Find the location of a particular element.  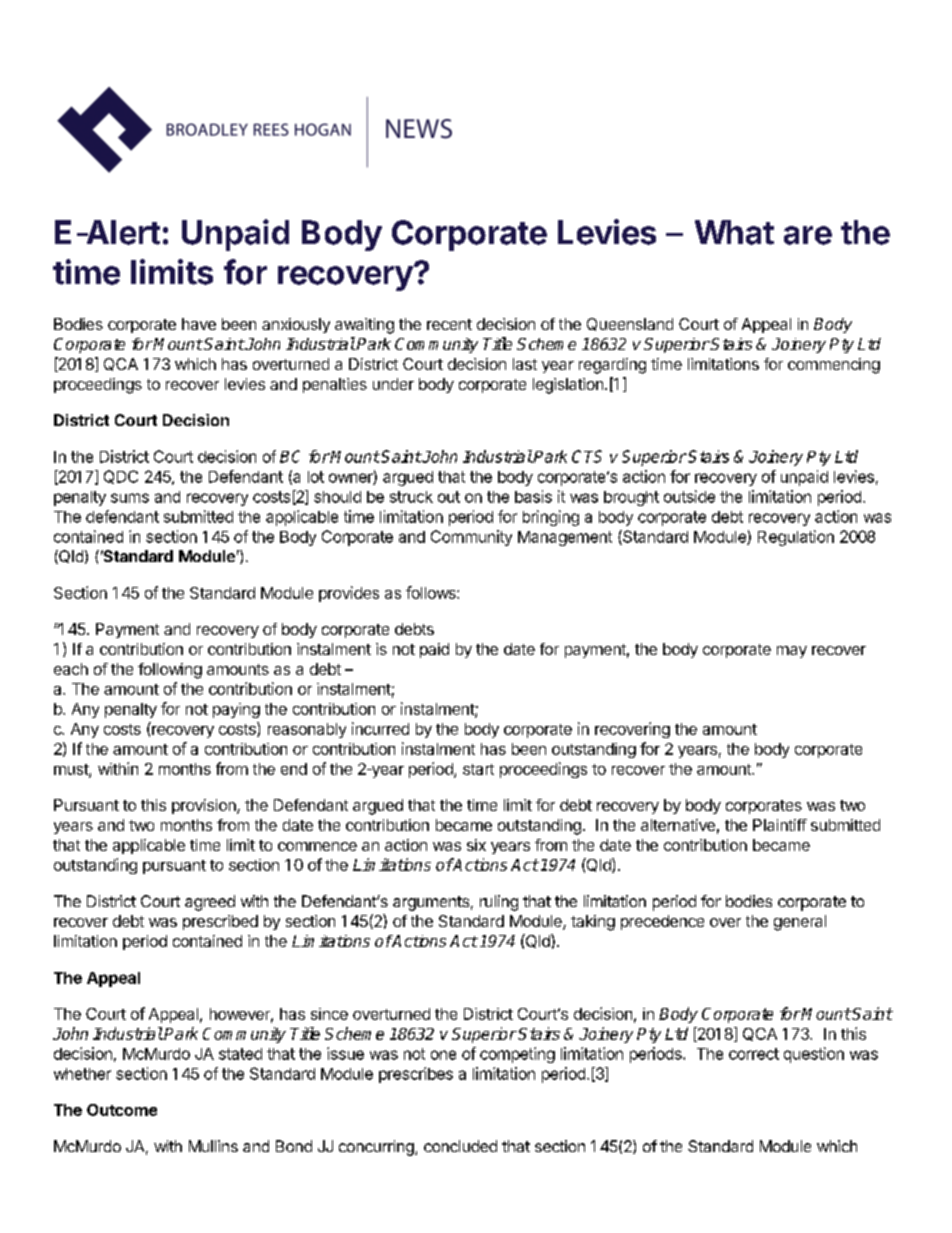

struck is located at coordinates (411, 497).
